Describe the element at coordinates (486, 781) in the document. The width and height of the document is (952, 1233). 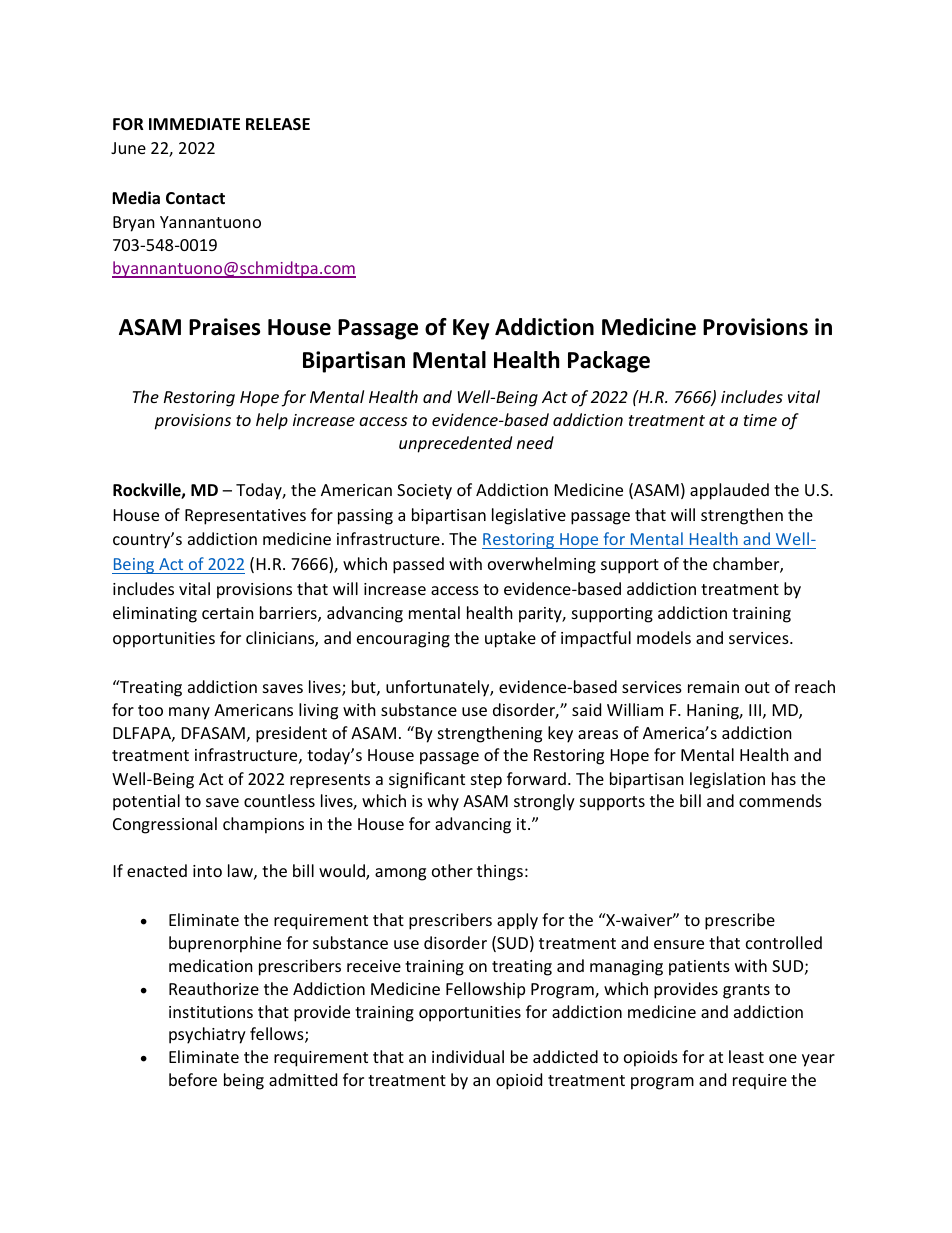
I see `step` at that location.
